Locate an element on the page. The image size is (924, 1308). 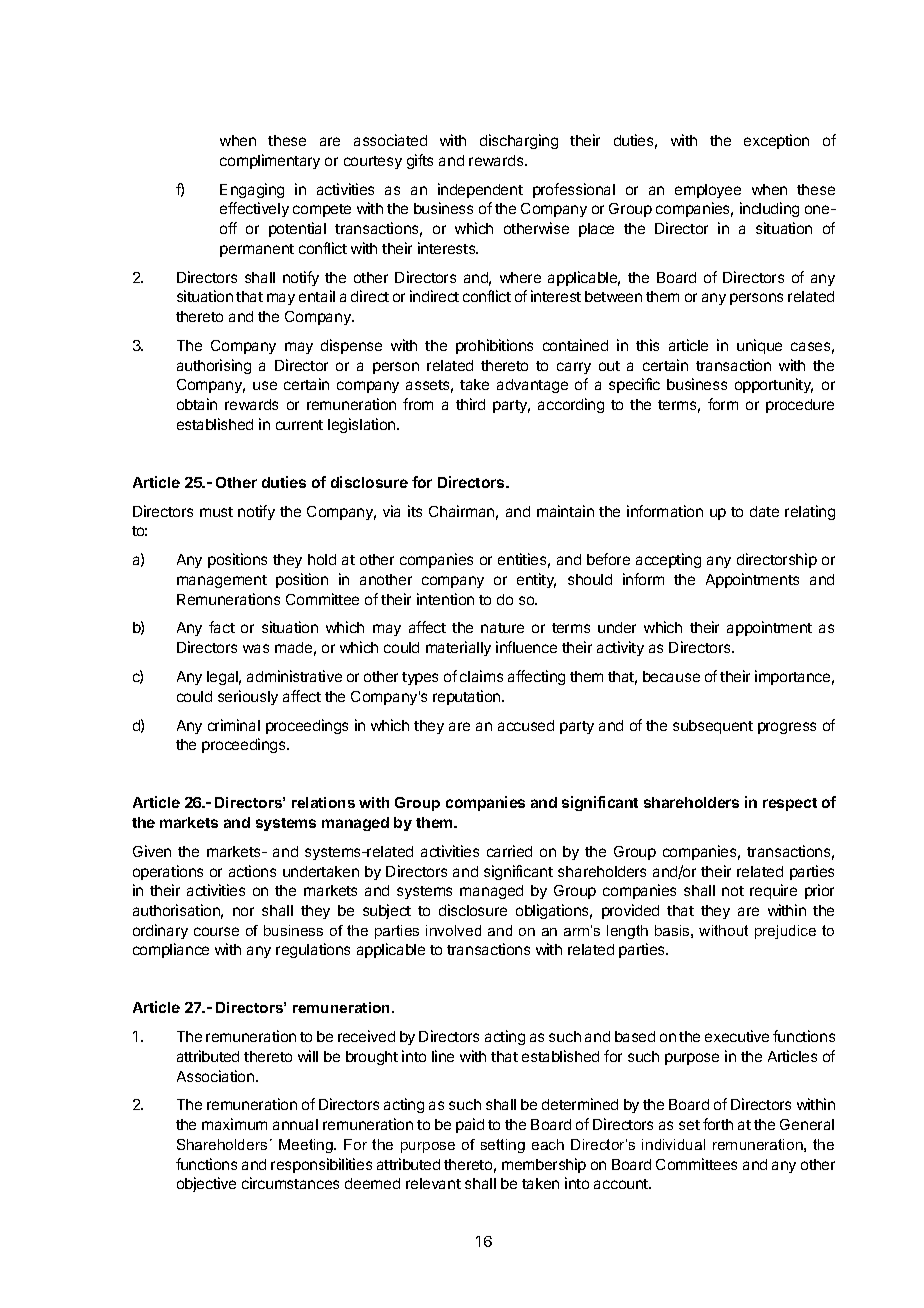
because is located at coordinates (671, 676).
